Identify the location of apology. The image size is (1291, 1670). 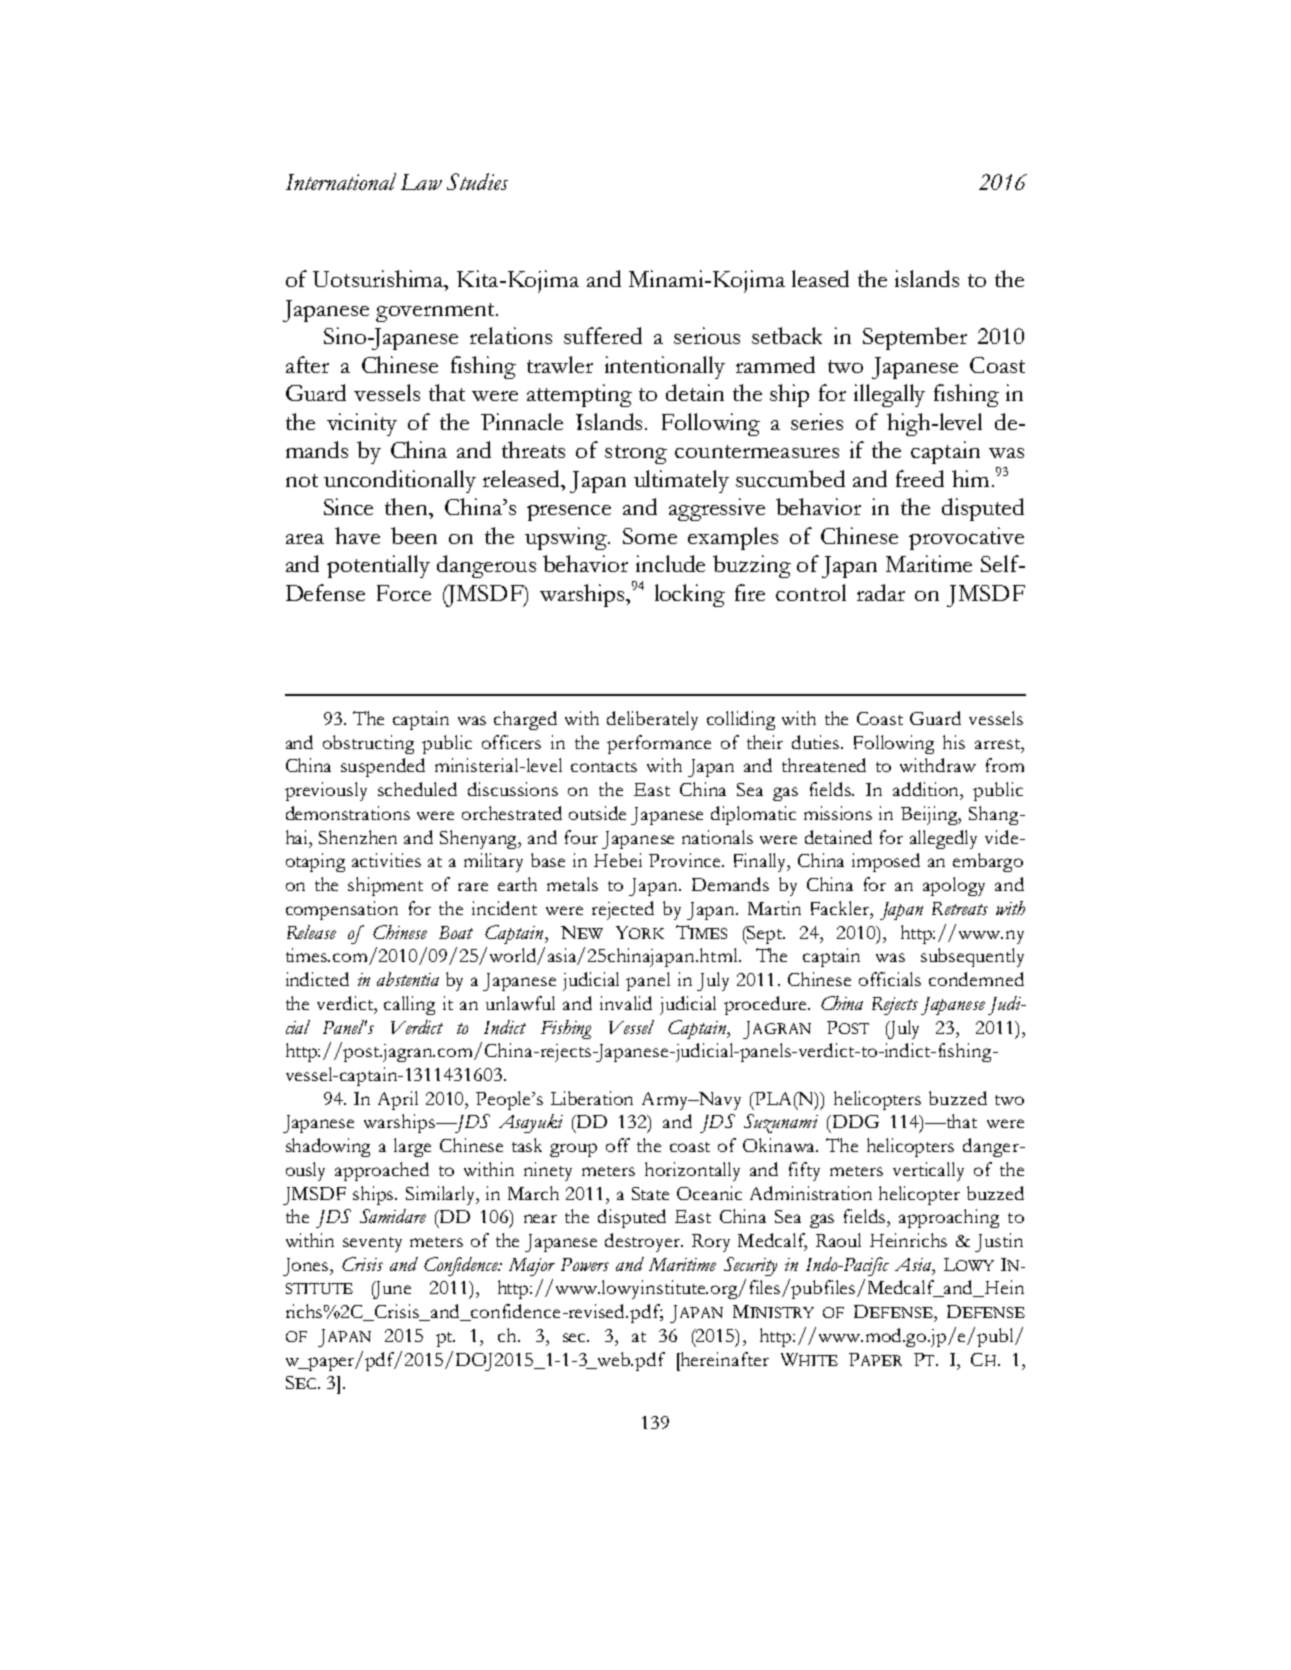
(954, 886).
